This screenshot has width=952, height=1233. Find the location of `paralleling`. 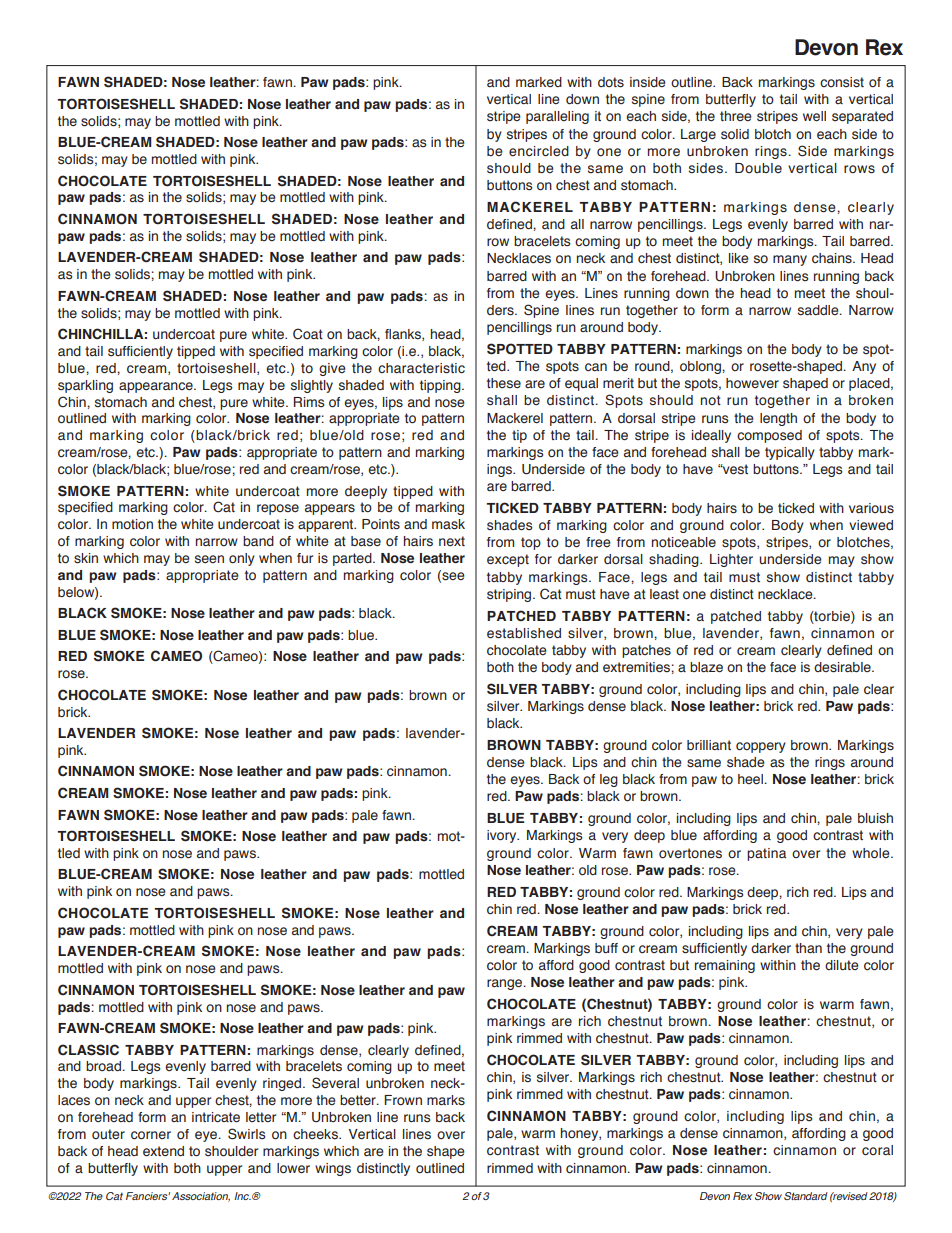

paralleling is located at coordinates (557, 117).
